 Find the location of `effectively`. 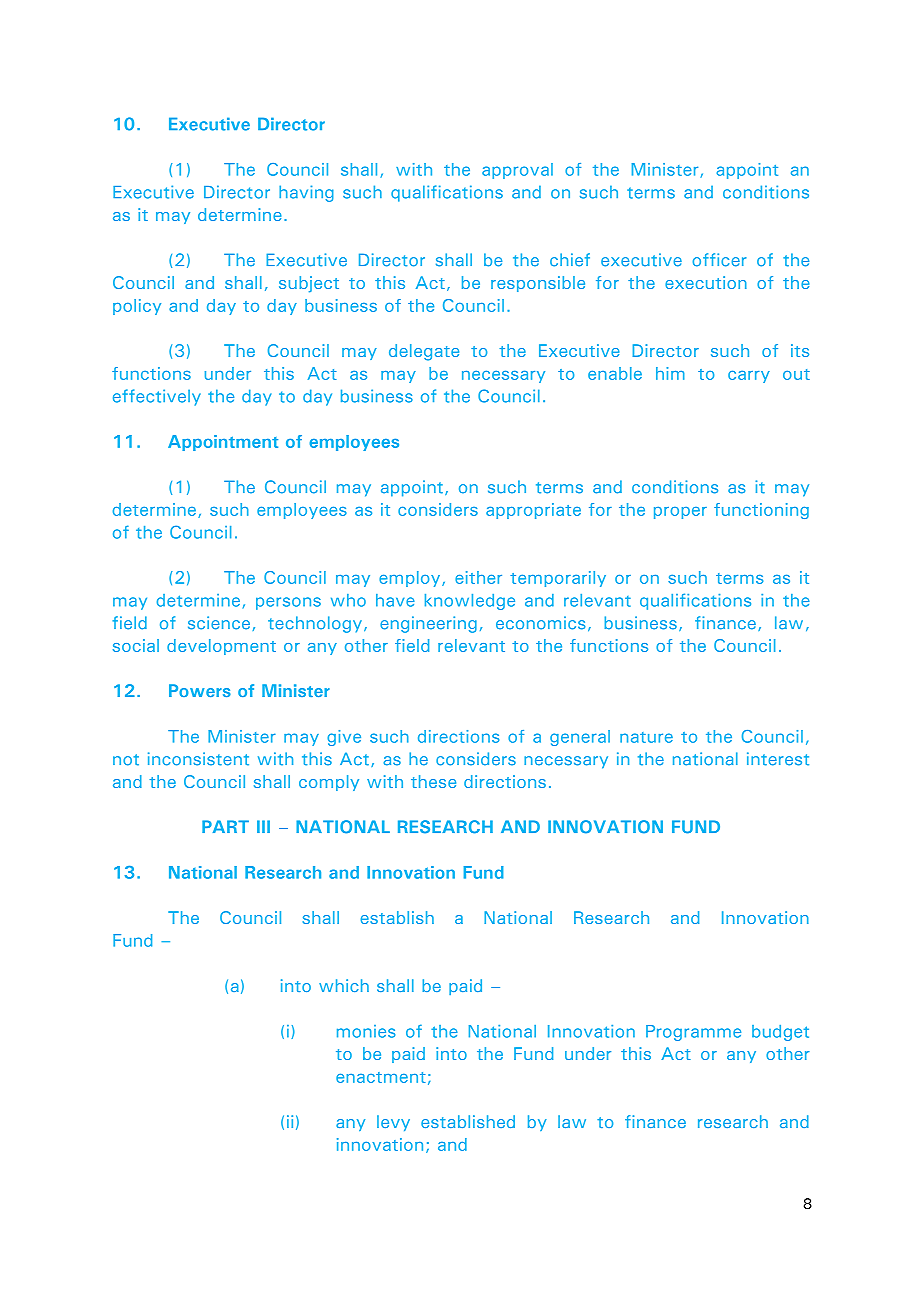

effectively is located at coordinates (157, 397).
